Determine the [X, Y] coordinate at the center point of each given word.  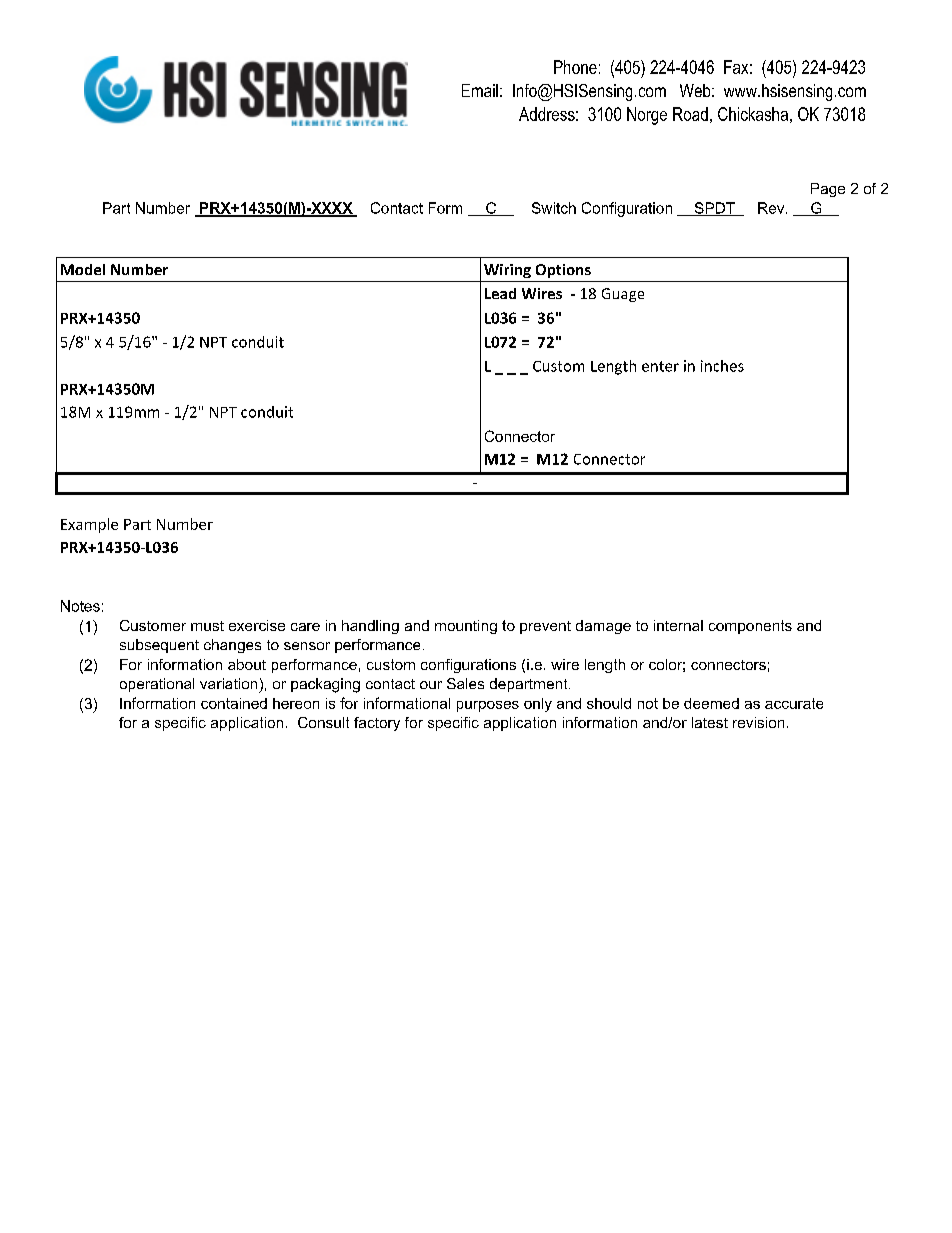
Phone [575, 67]
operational [157, 685]
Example [89, 525]
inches [722, 366]
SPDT [715, 209]
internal [678, 625]
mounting [466, 627]
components [750, 627]
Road [690, 114]
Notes [80, 606]
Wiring [507, 271]
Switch [554, 208]
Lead [500, 293]
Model [83, 269]
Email [480, 90]
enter [660, 366]
